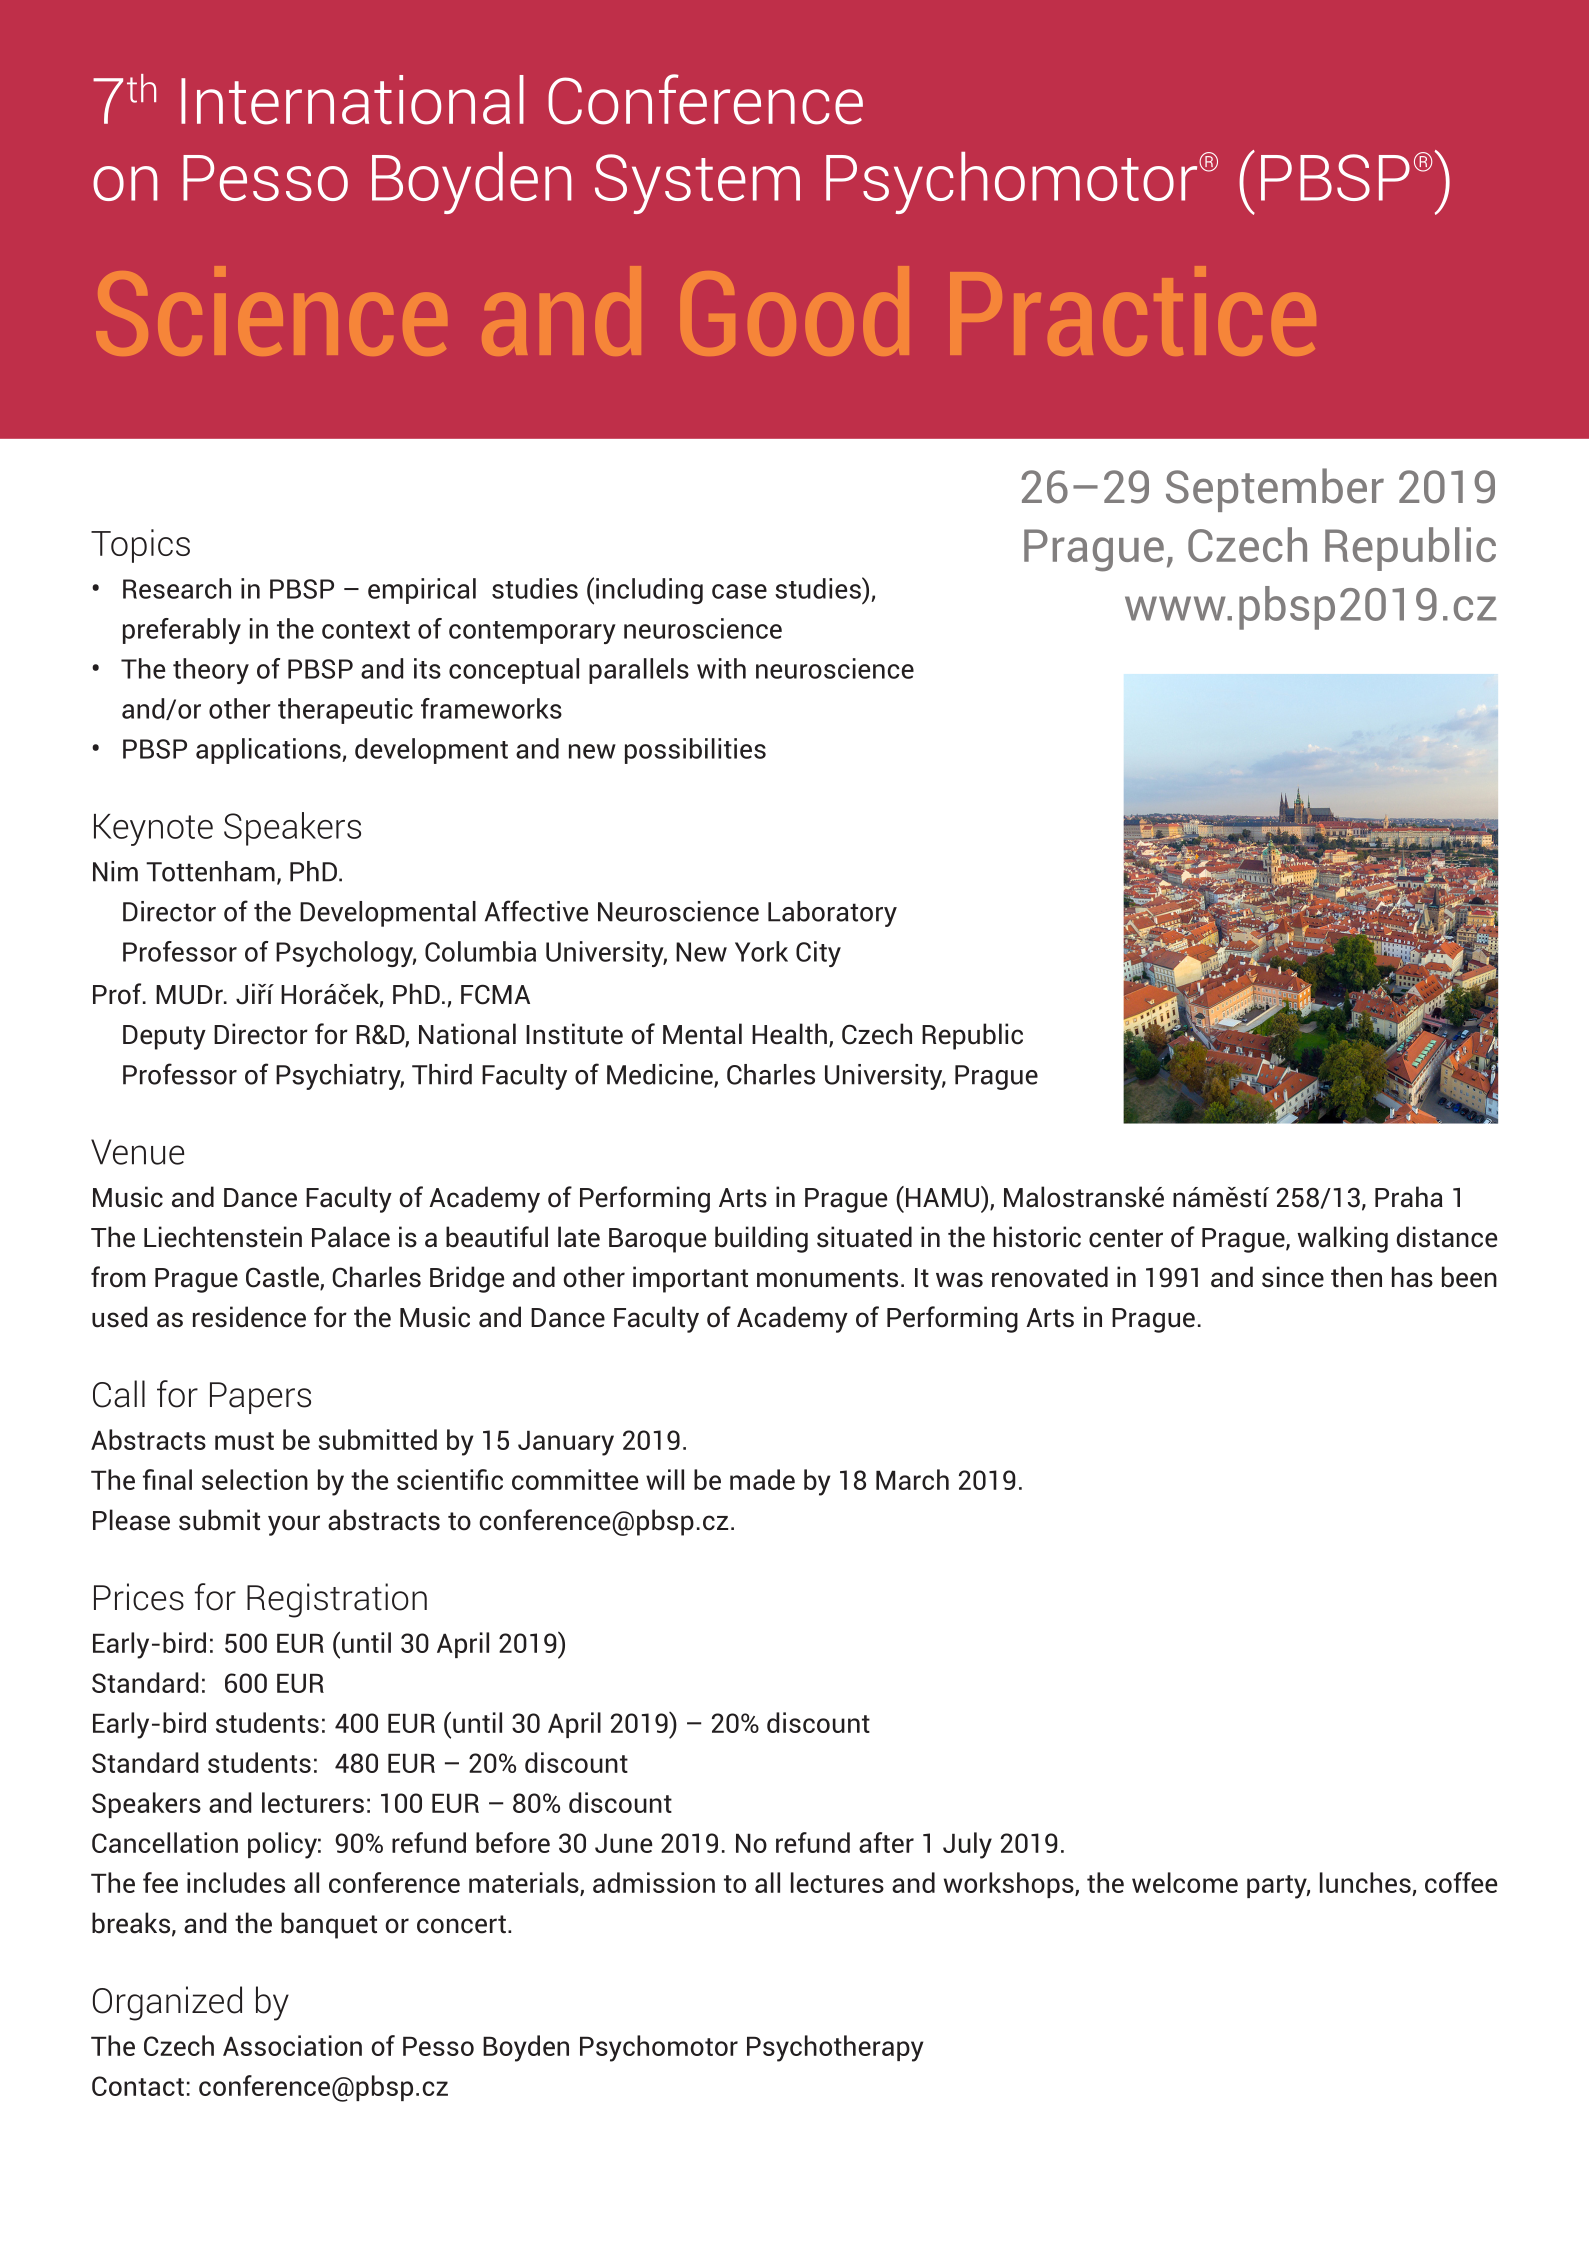 This image has height=2247, width=1589. I want to click on Laboratory, so click(832, 914).
